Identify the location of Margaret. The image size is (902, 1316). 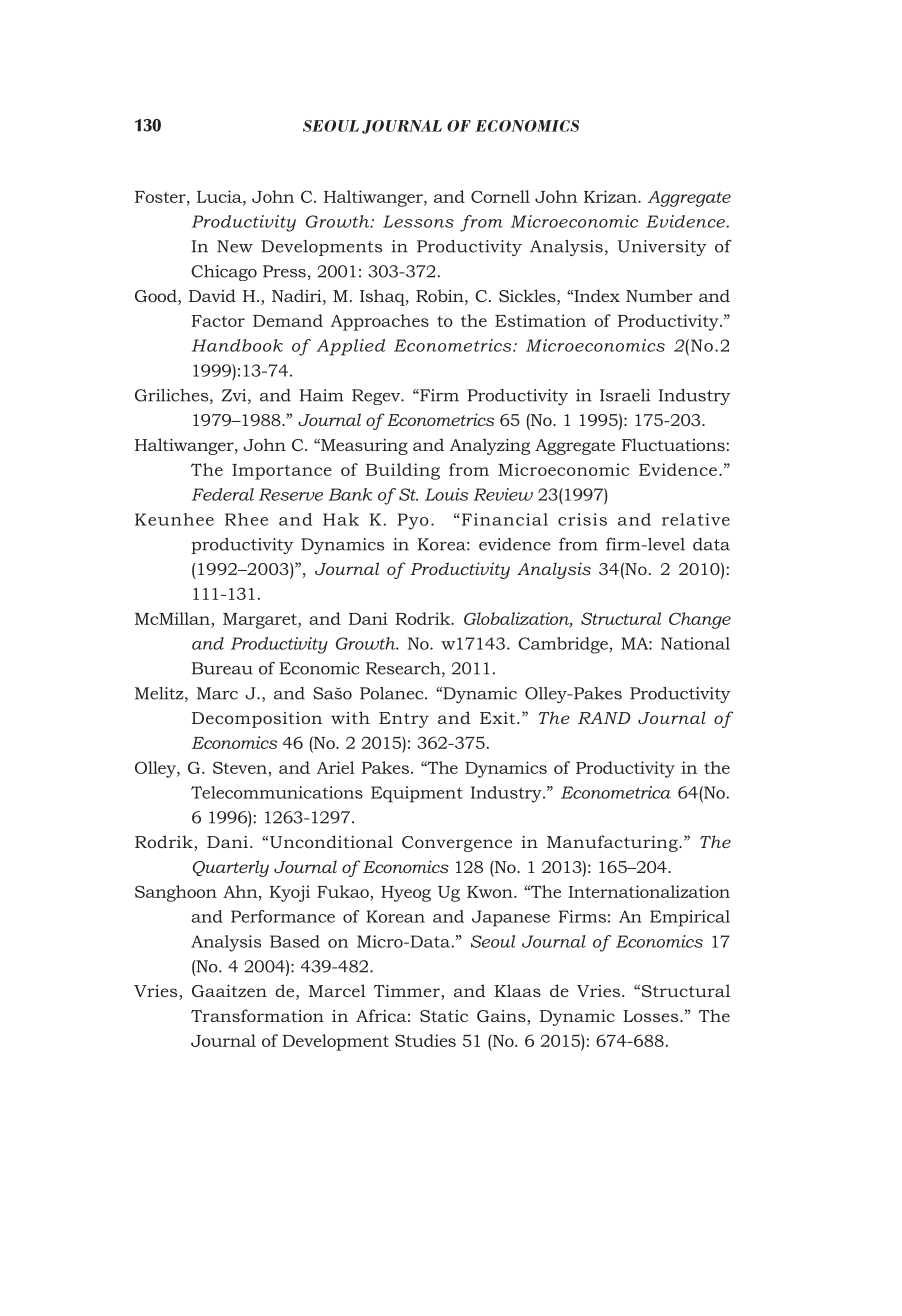
(261, 621).
